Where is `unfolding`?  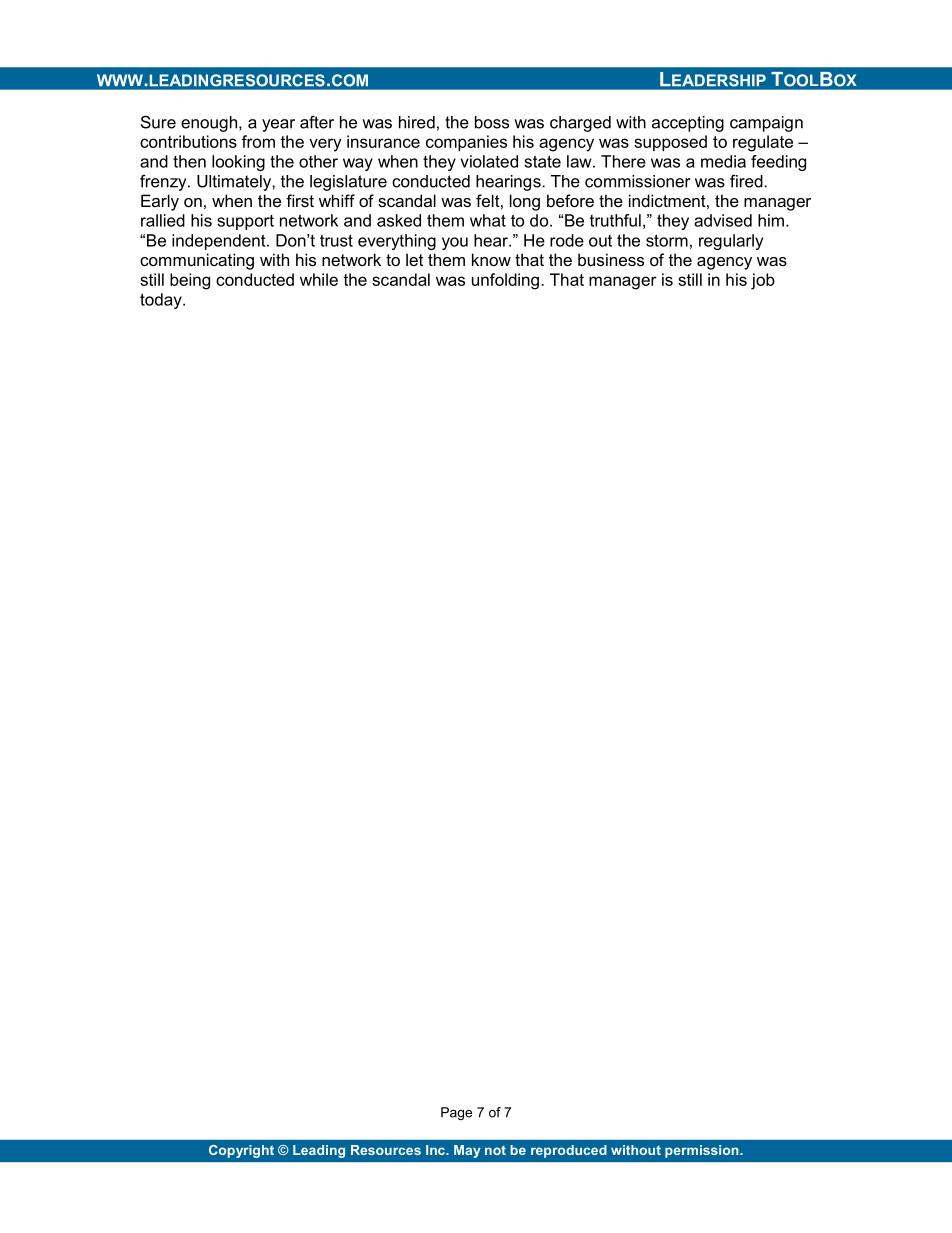
unfolding is located at coordinates (505, 281).
